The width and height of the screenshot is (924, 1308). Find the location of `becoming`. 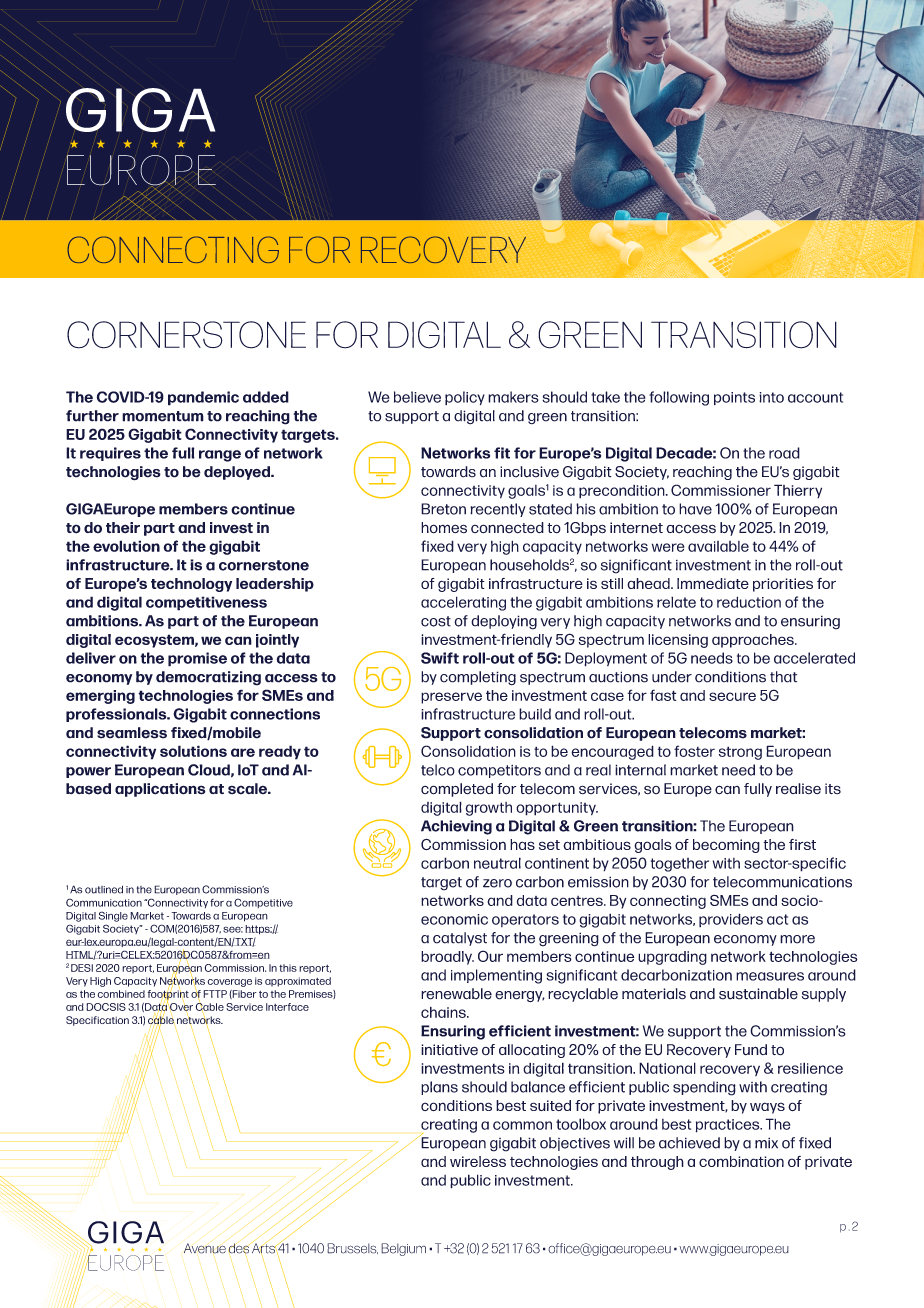

becoming is located at coordinates (726, 846).
